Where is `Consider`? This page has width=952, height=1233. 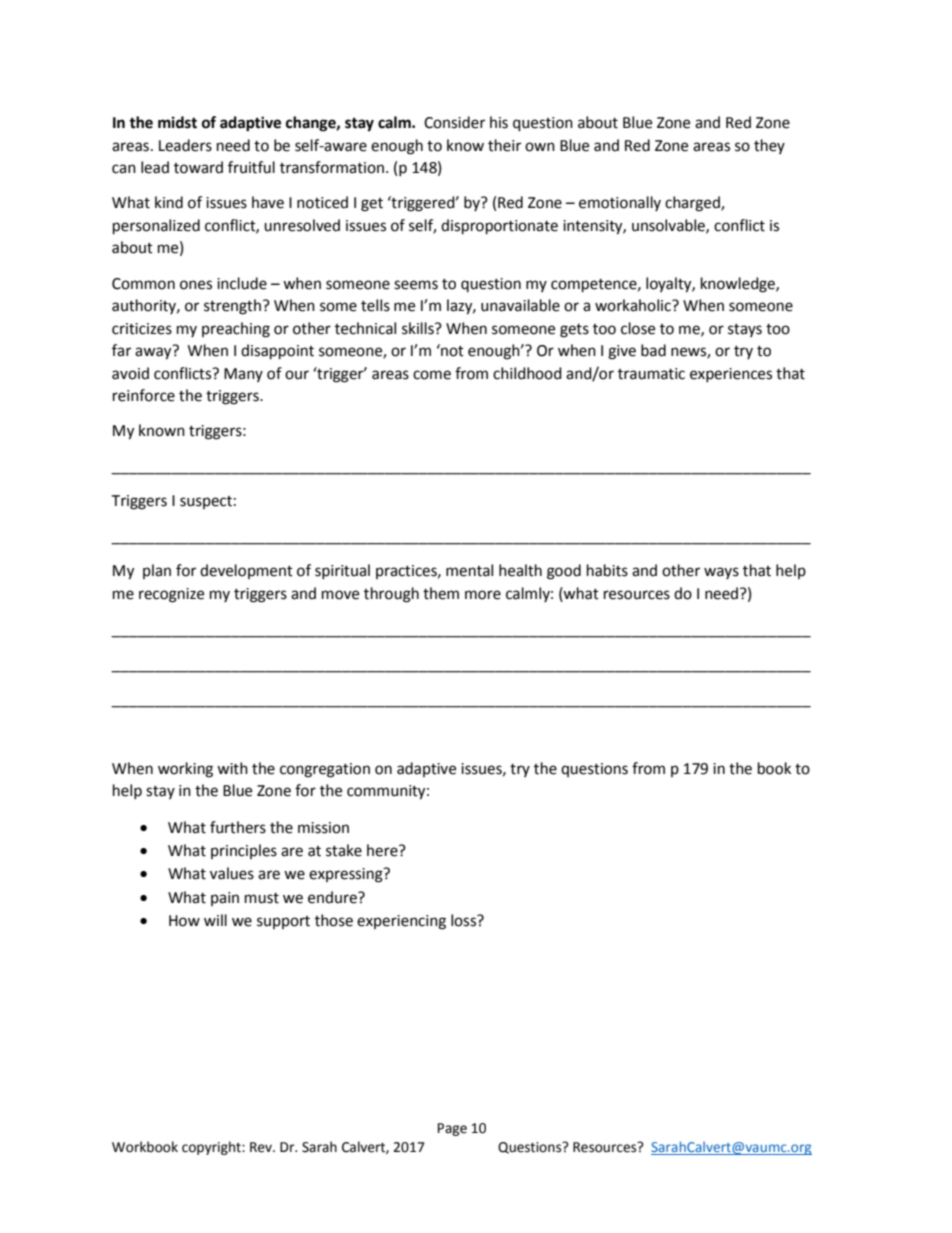 Consider is located at coordinates (454, 122).
